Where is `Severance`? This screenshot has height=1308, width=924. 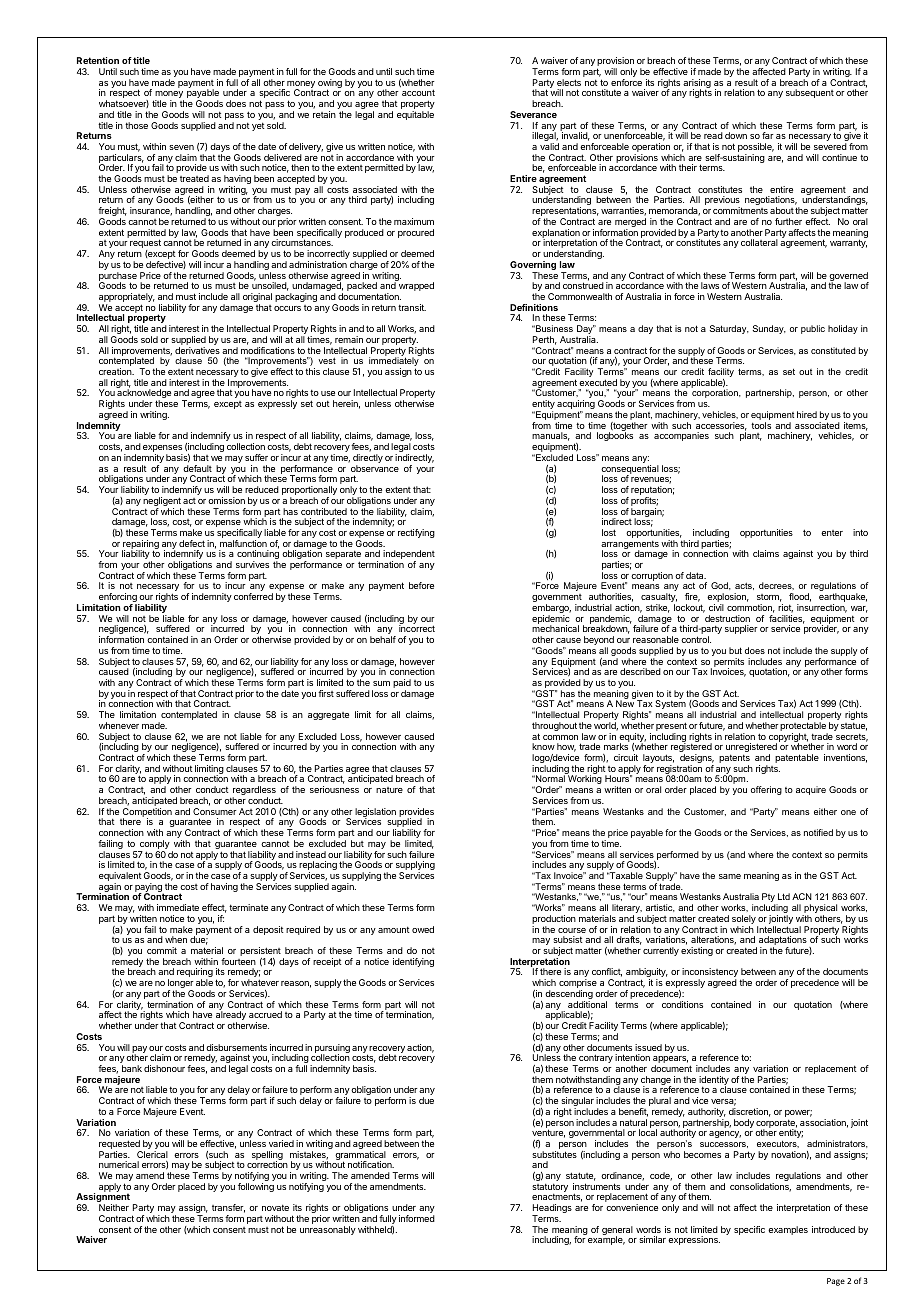
Severance is located at coordinates (533, 114).
